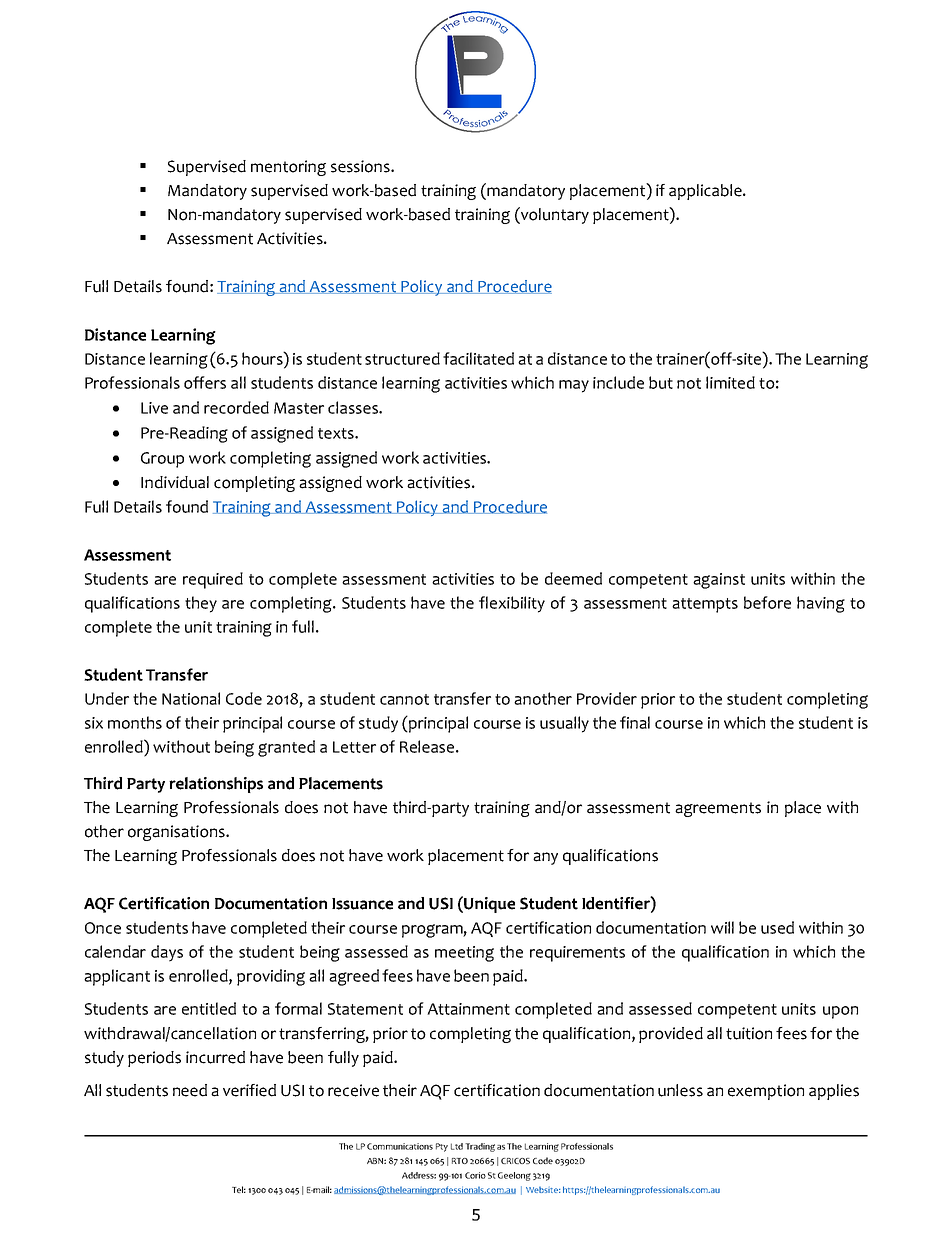 This image has width=952, height=1233. What do you see at coordinates (478, 358) in the image?
I see `facilitated` at bounding box center [478, 358].
